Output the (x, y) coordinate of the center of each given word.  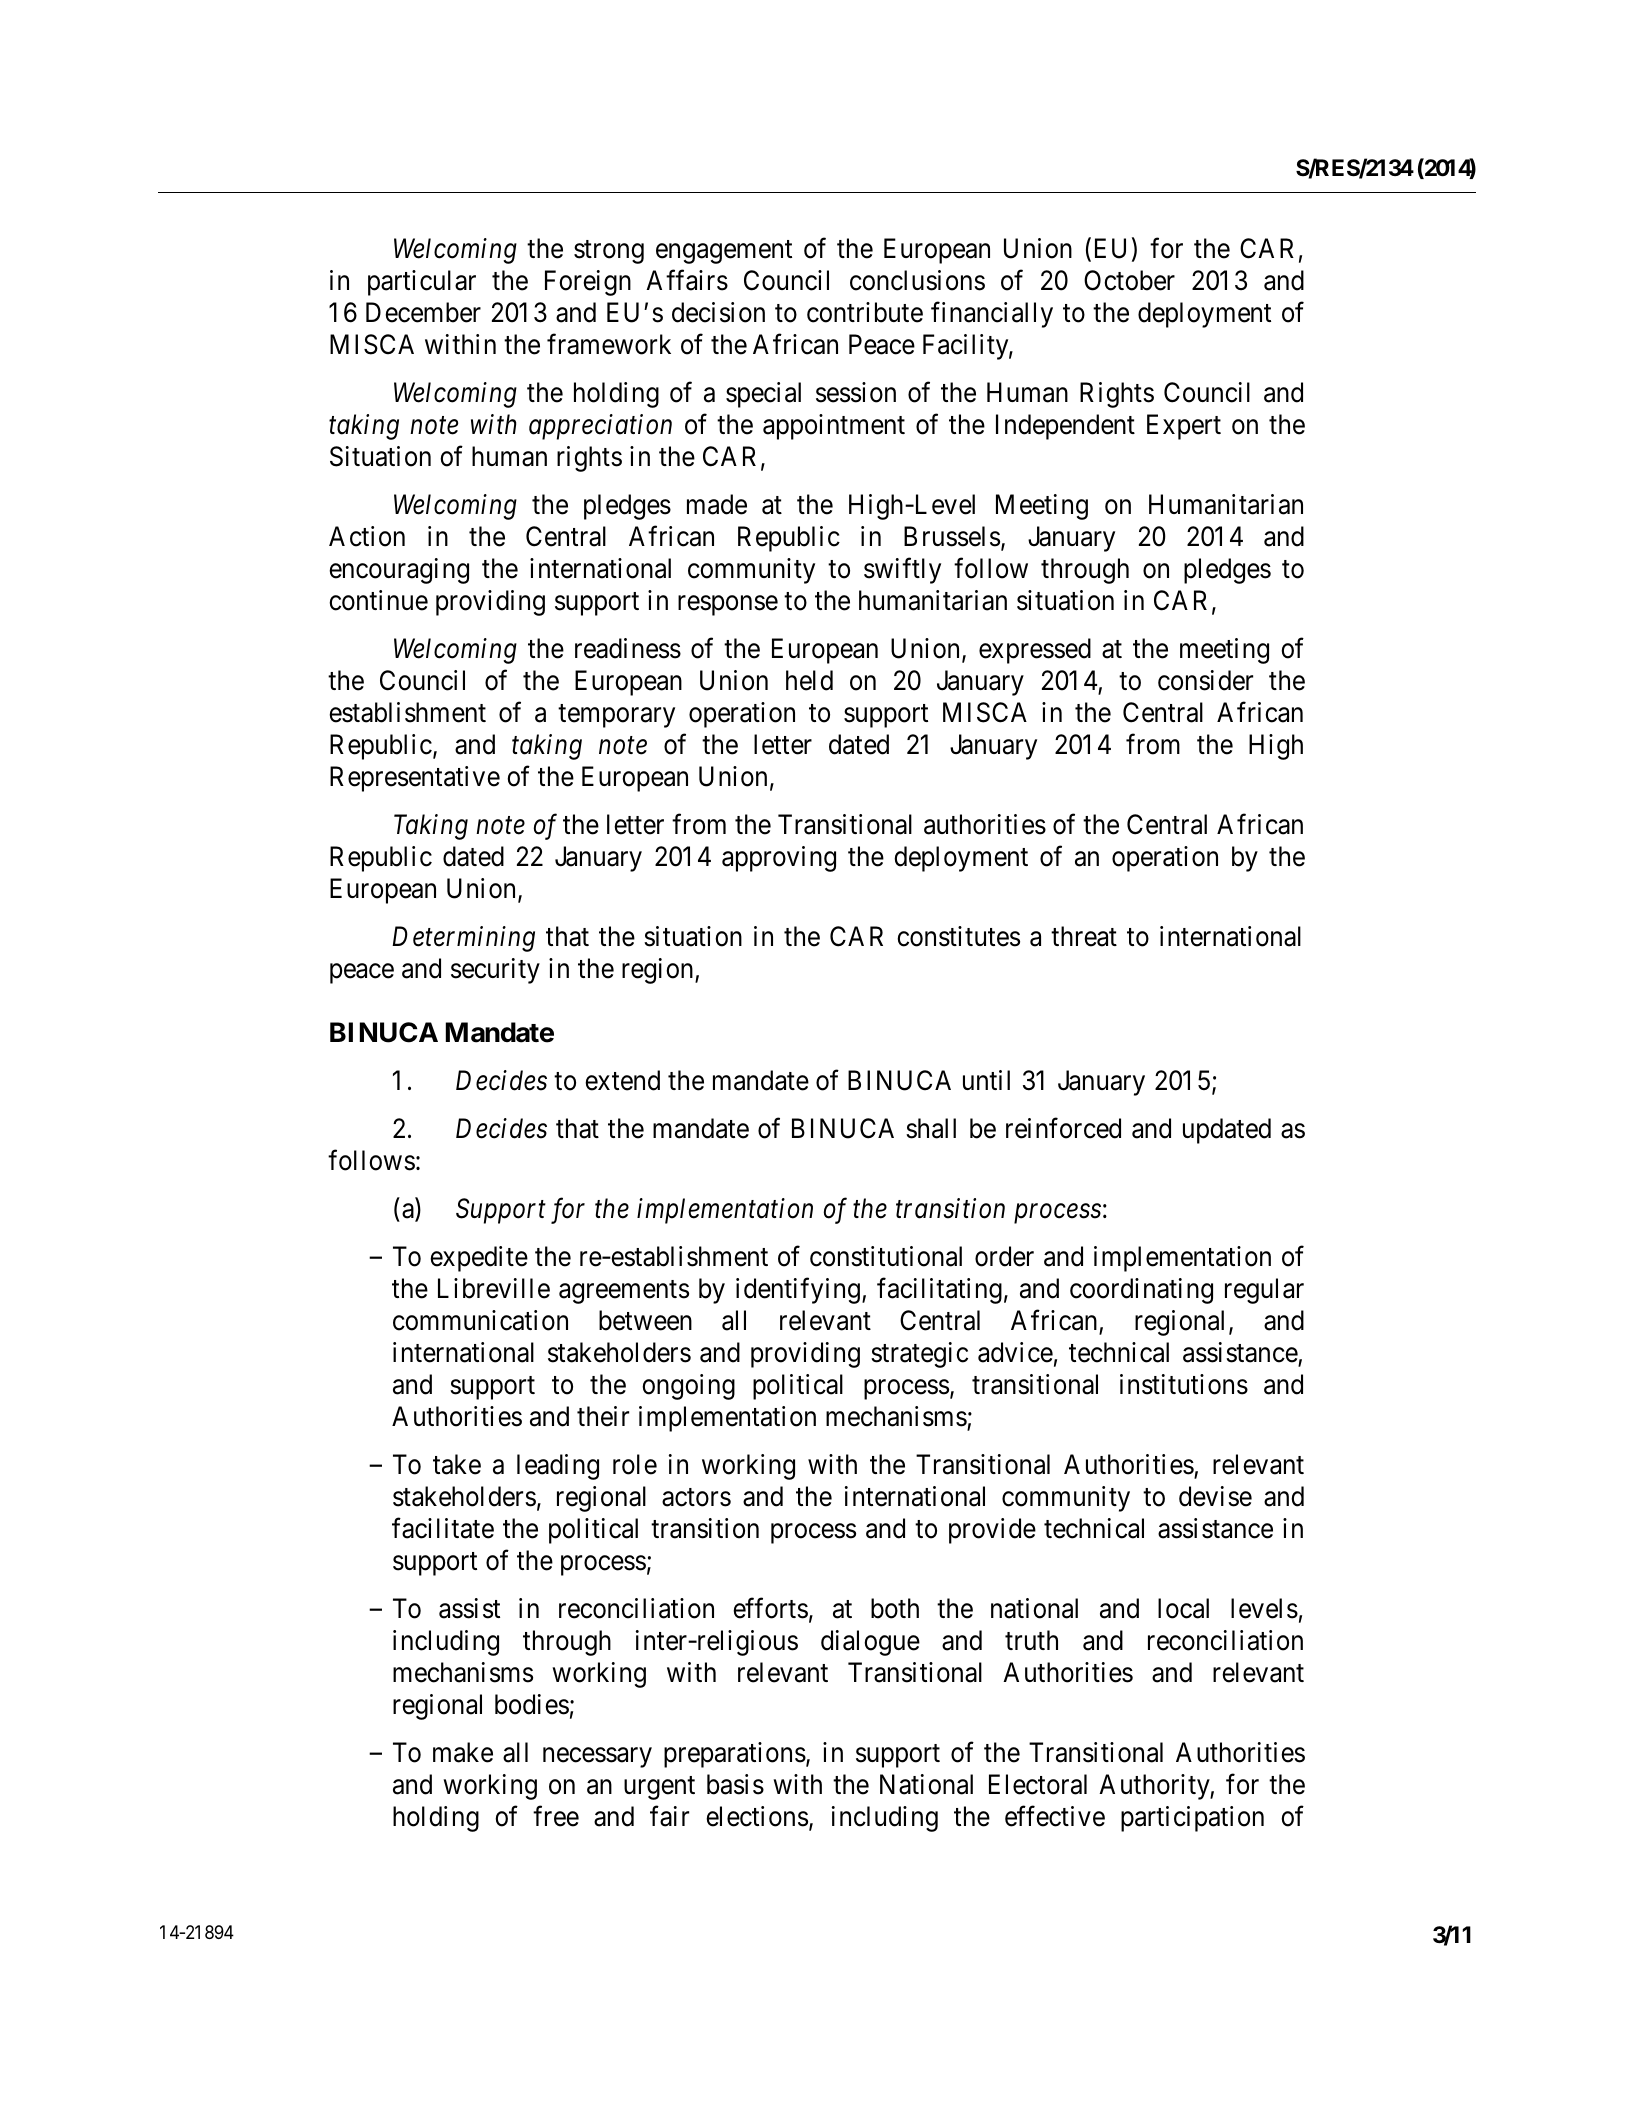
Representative (415, 779)
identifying (798, 1291)
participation (1192, 1819)
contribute (865, 312)
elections (757, 1816)
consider (1205, 680)
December (423, 312)
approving (779, 859)
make (463, 1752)
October (1129, 280)
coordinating (1141, 1291)
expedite (479, 1259)
